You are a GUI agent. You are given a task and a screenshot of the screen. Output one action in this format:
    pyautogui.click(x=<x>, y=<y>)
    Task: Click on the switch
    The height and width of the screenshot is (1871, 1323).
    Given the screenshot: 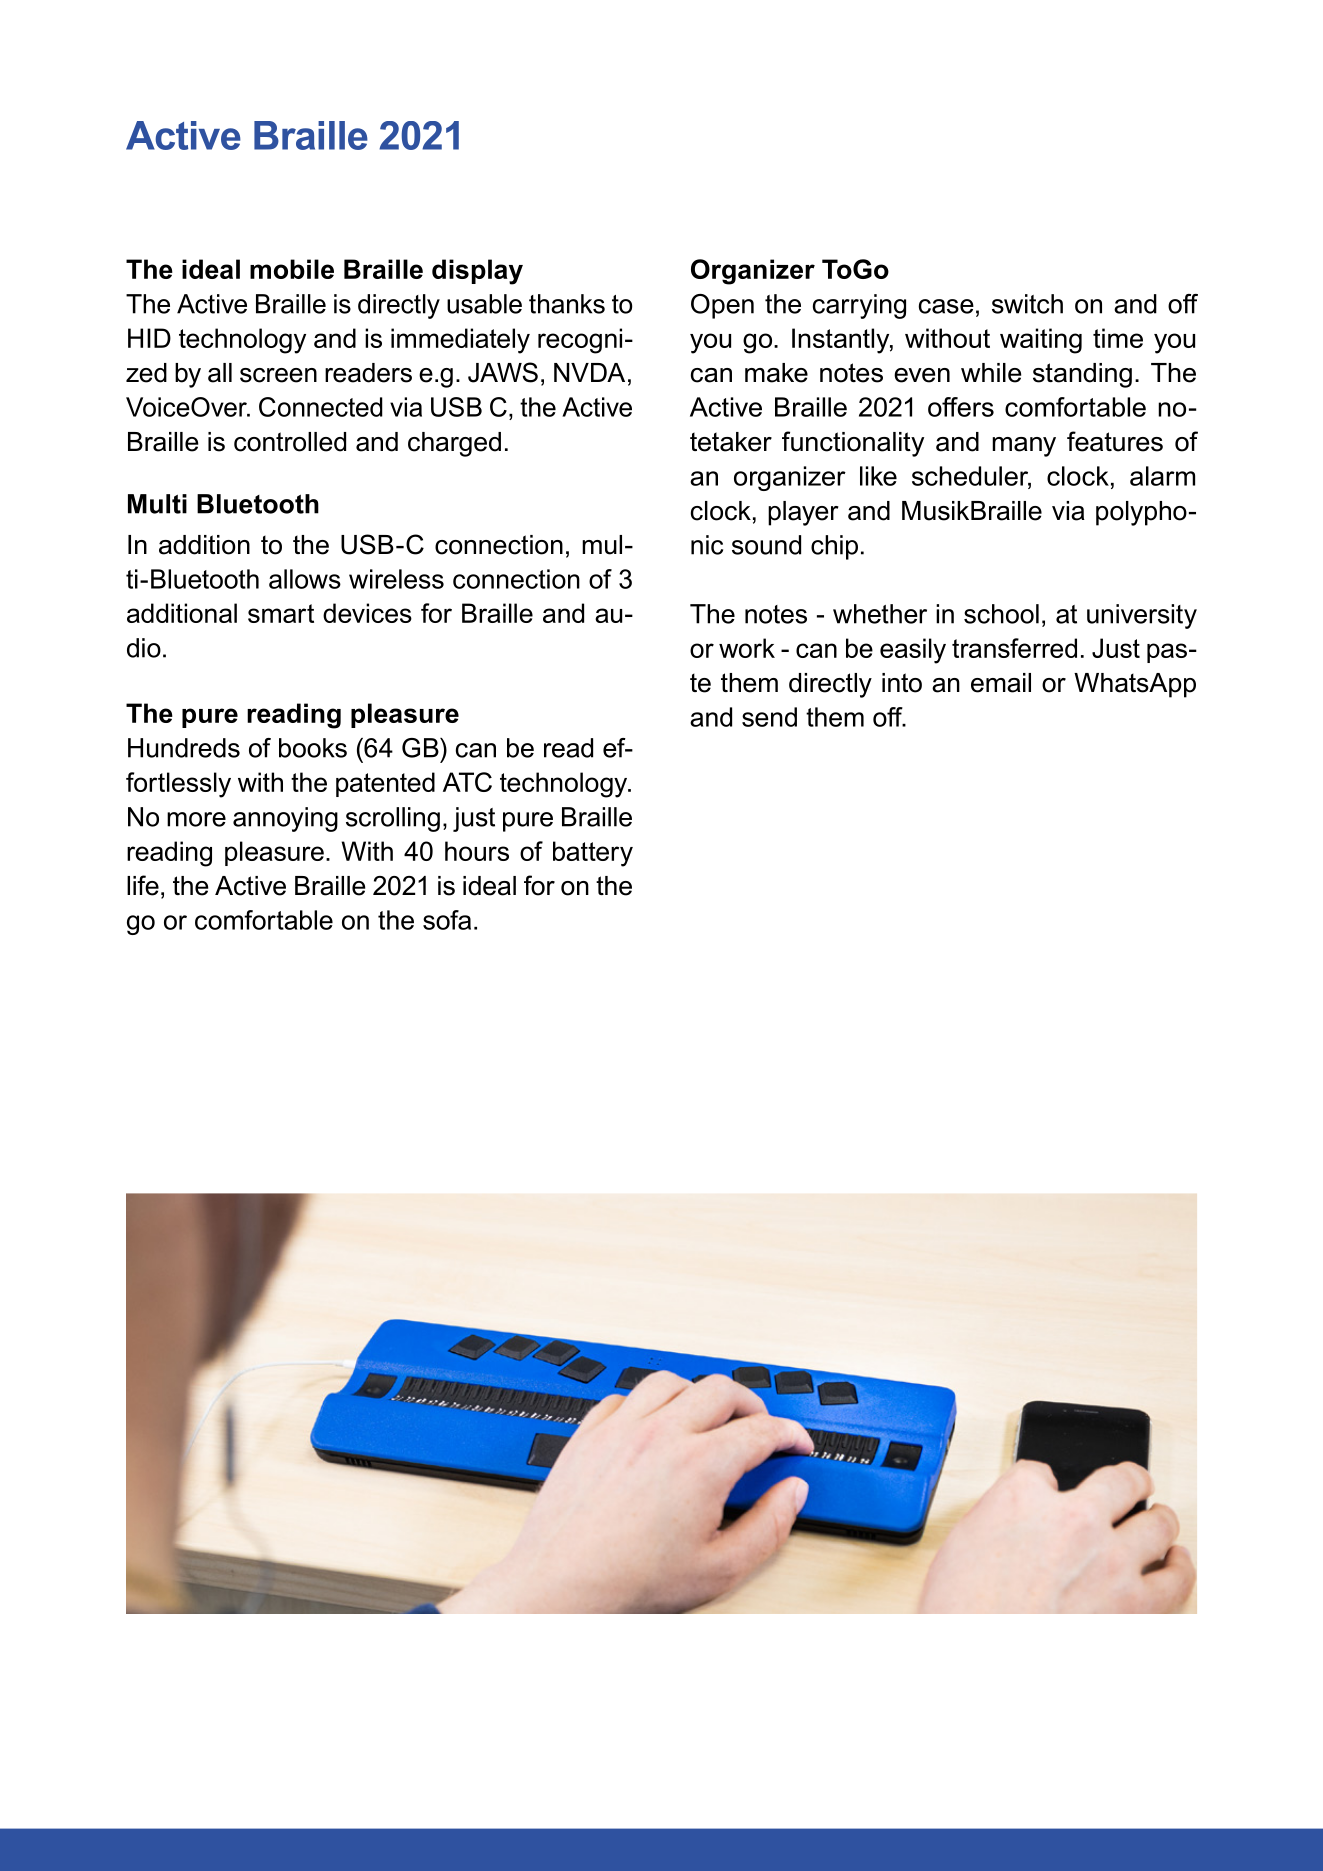 What is the action you would take?
    pyautogui.click(x=1027, y=304)
